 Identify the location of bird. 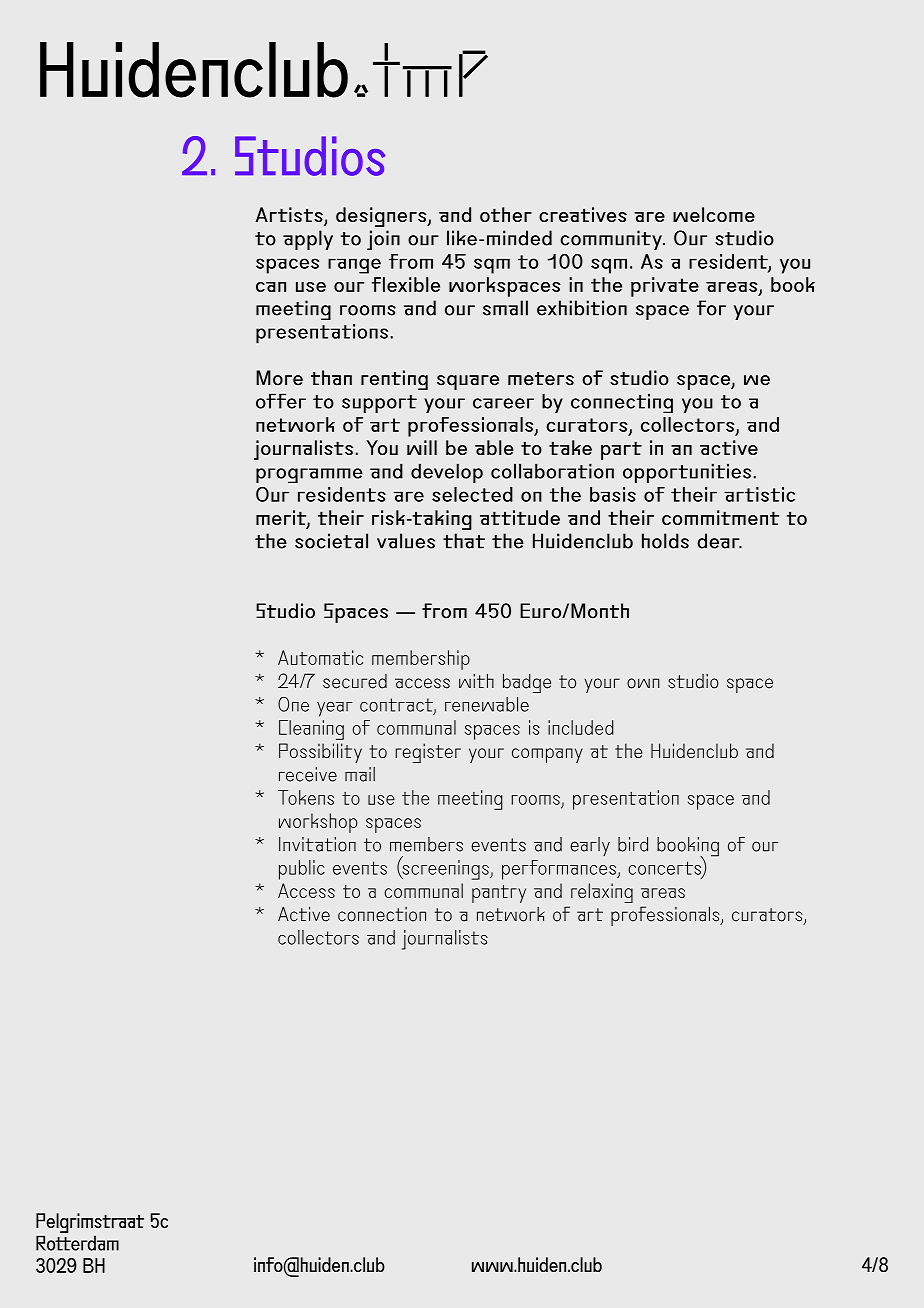
(633, 844).
